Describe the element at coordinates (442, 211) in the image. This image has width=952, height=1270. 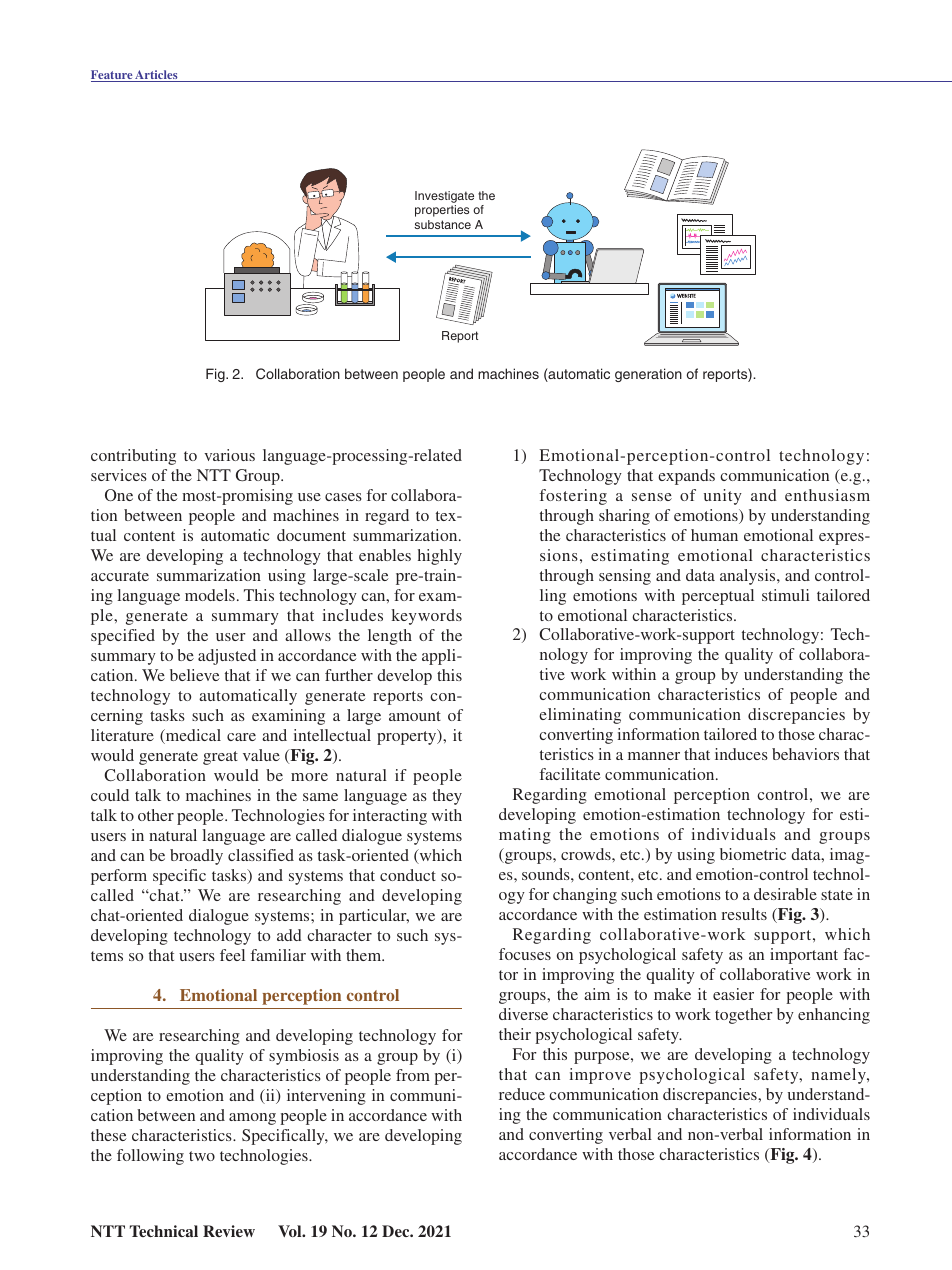
I see `properties` at that location.
